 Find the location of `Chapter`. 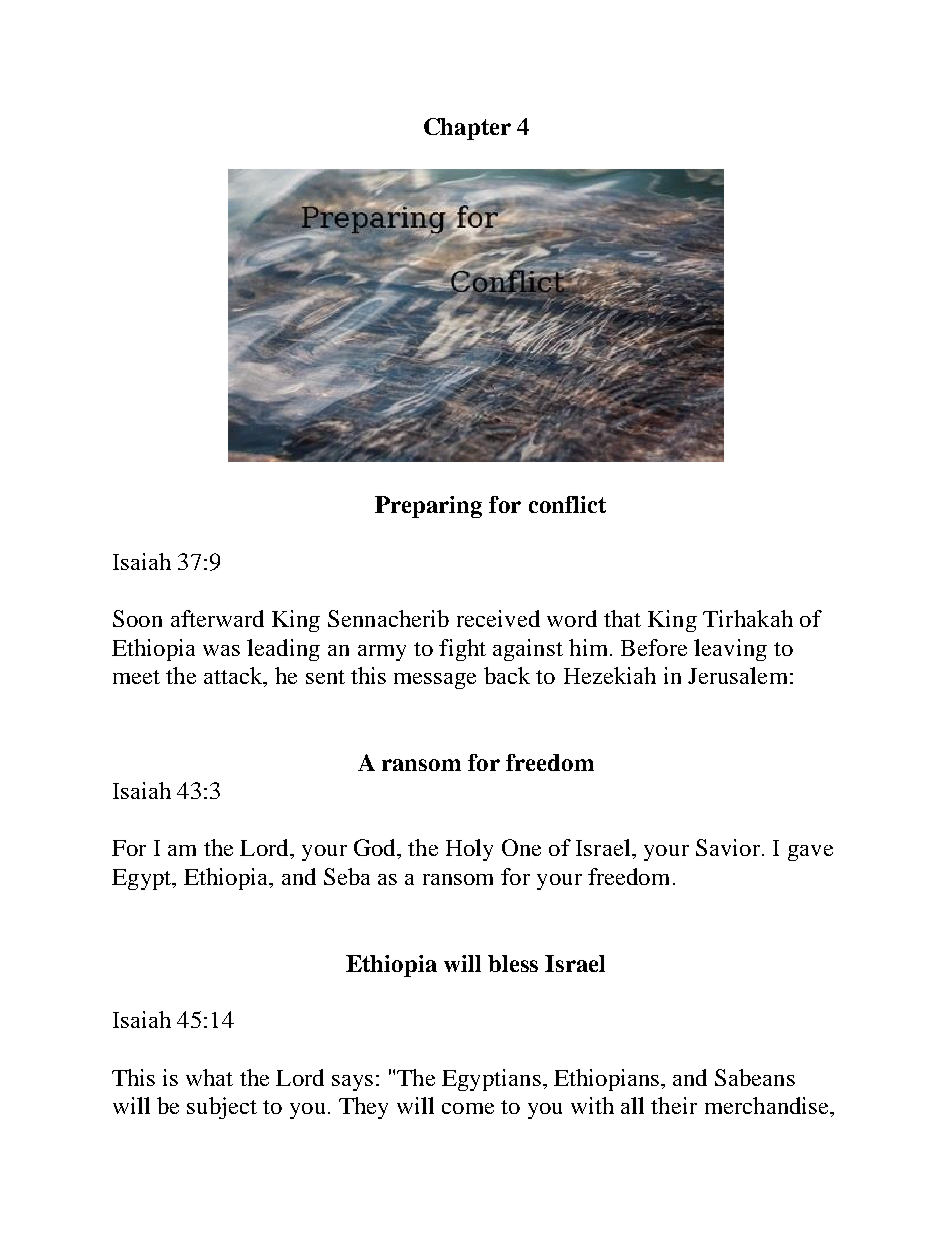

Chapter is located at coordinates (467, 129).
